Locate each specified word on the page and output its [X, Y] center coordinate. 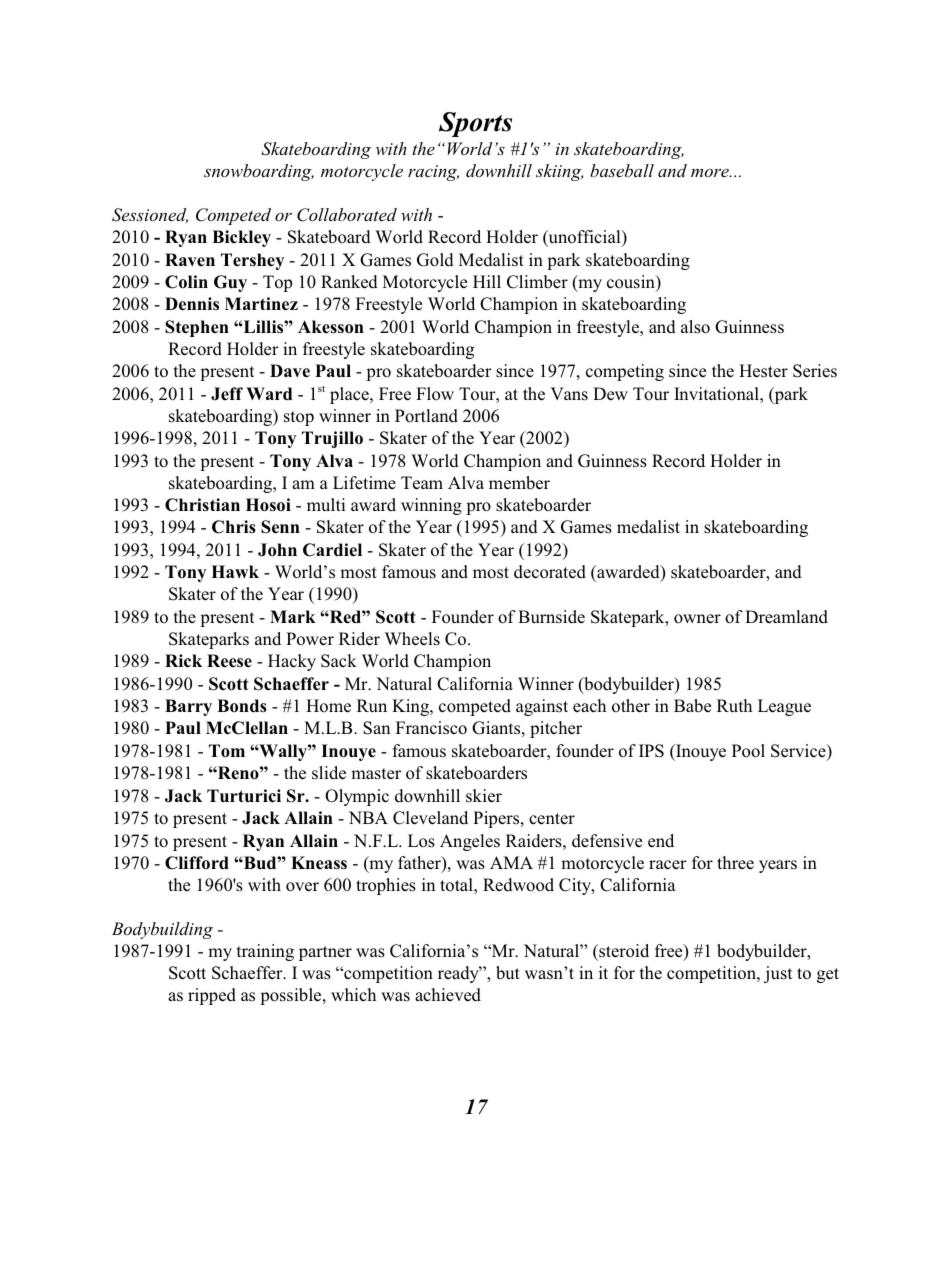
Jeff [227, 394]
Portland [426, 416]
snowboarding [259, 172]
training [265, 952]
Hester [763, 371]
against [542, 707]
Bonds [242, 706]
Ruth [734, 705]
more [711, 173]
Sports [475, 124]
